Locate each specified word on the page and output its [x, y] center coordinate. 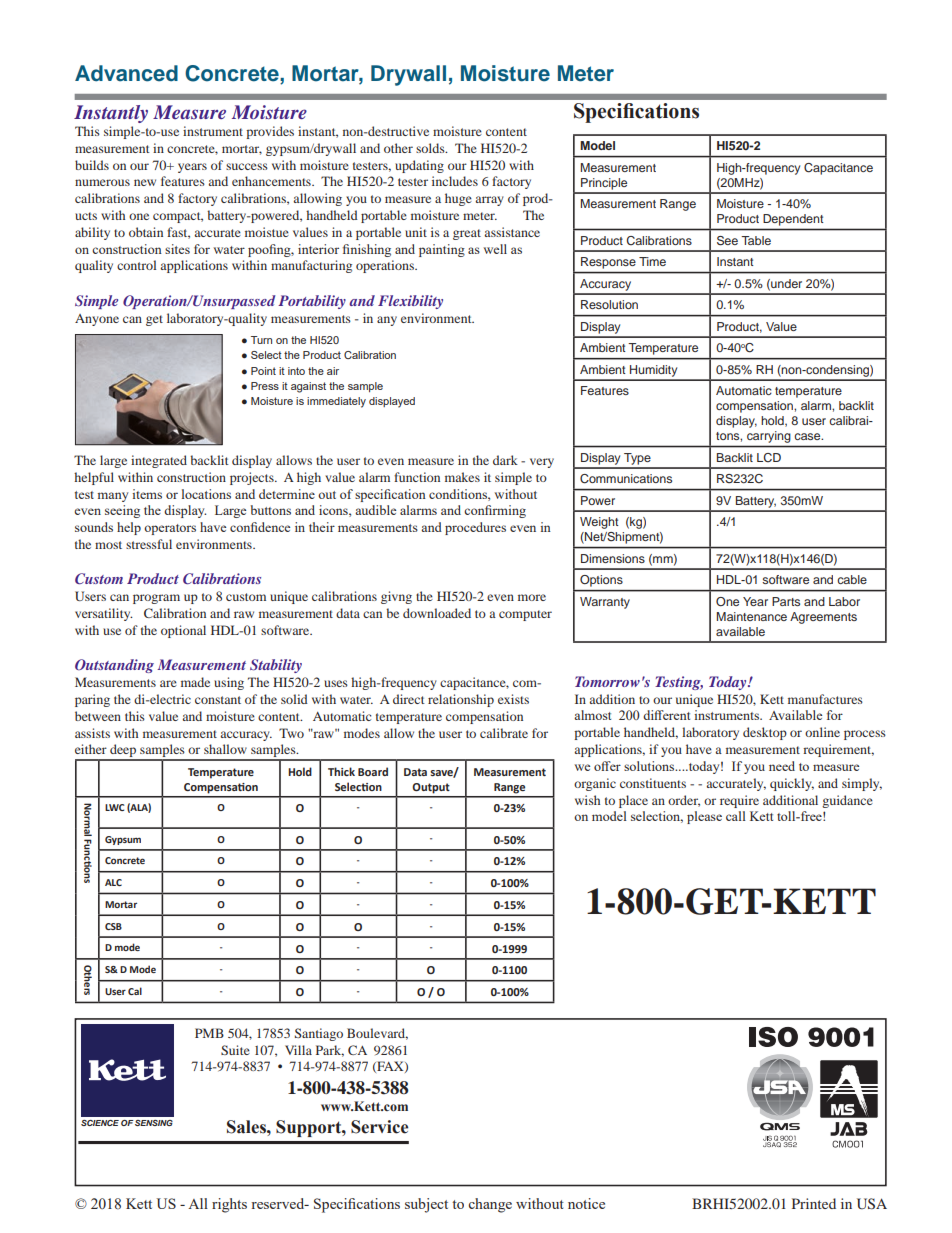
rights [229, 1205]
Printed [814, 1203]
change [490, 1205]
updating [419, 166]
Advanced [126, 73]
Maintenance [752, 616]
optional [183, 631]
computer [525, 615]
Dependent [793, 220]
